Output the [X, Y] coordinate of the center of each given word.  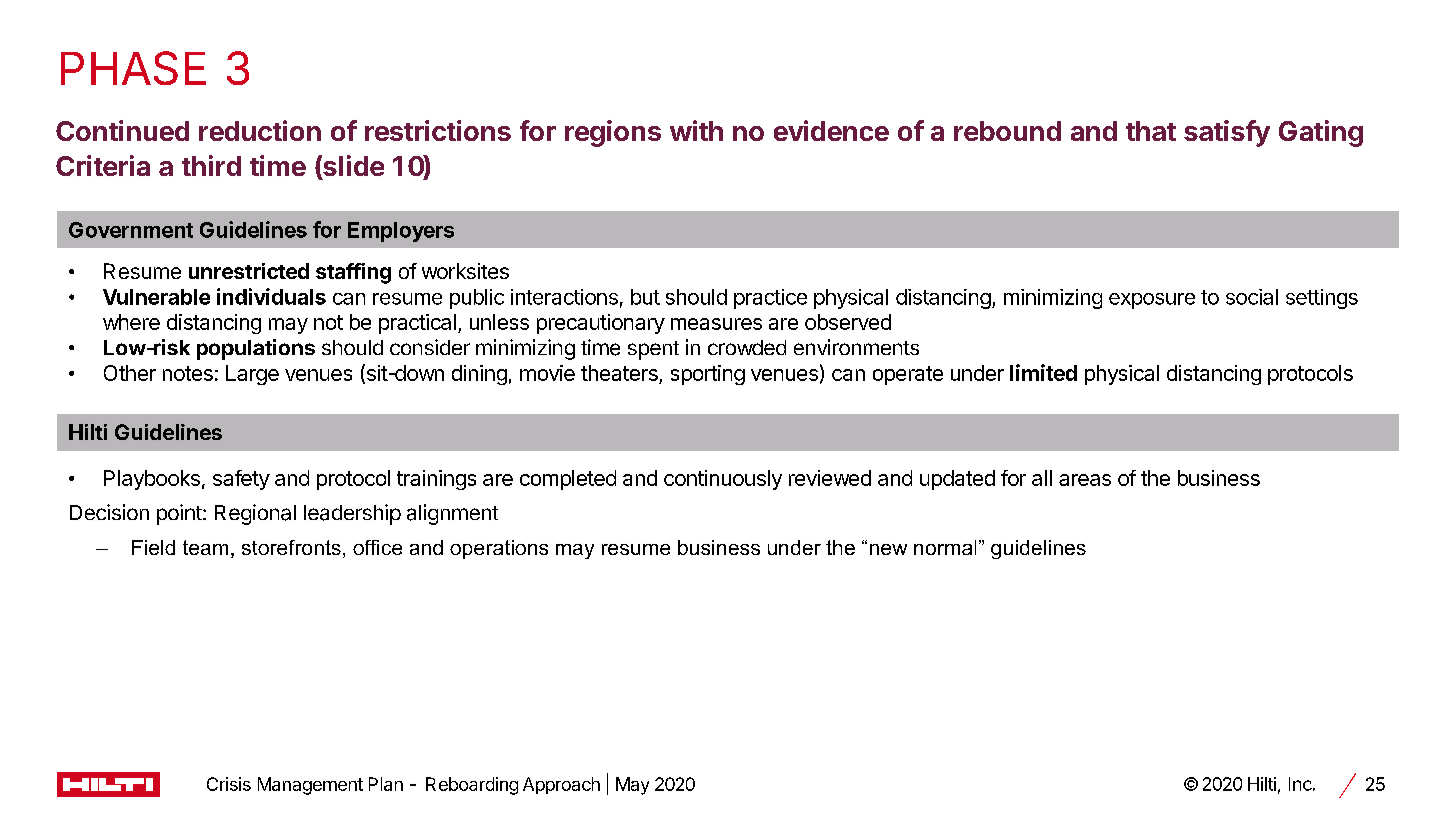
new [888, 549]
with [696, 130]
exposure [1152, 301]
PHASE [133, 68]
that [1151, 131]
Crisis [229, 784]
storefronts [291, 547]
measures [716, 324]
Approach [561, 785]
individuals [271, 296]
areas [1085, 480]
